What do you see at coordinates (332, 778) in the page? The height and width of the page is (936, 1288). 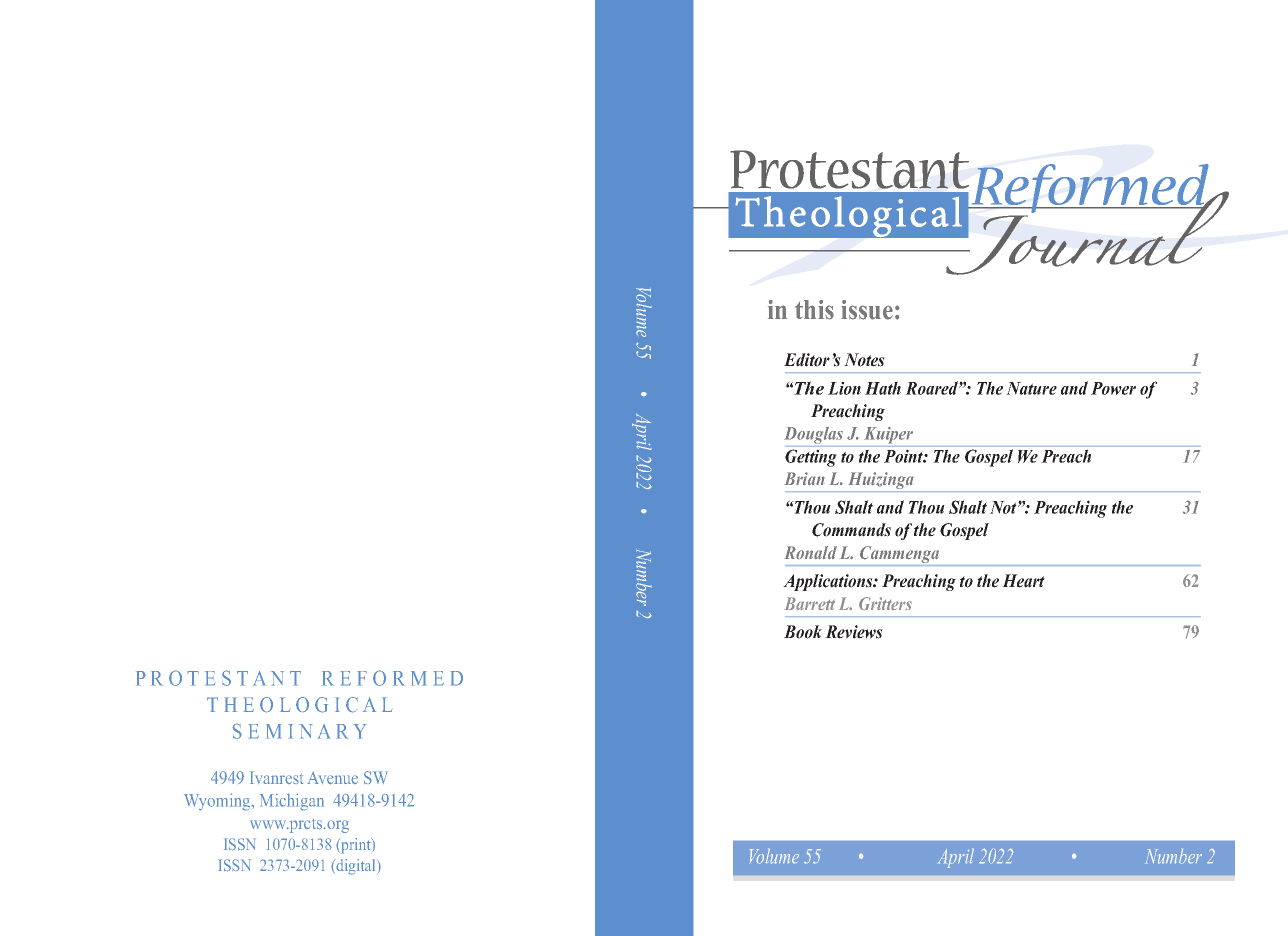 I see `Avenue` at bounding box center [332, 778].
